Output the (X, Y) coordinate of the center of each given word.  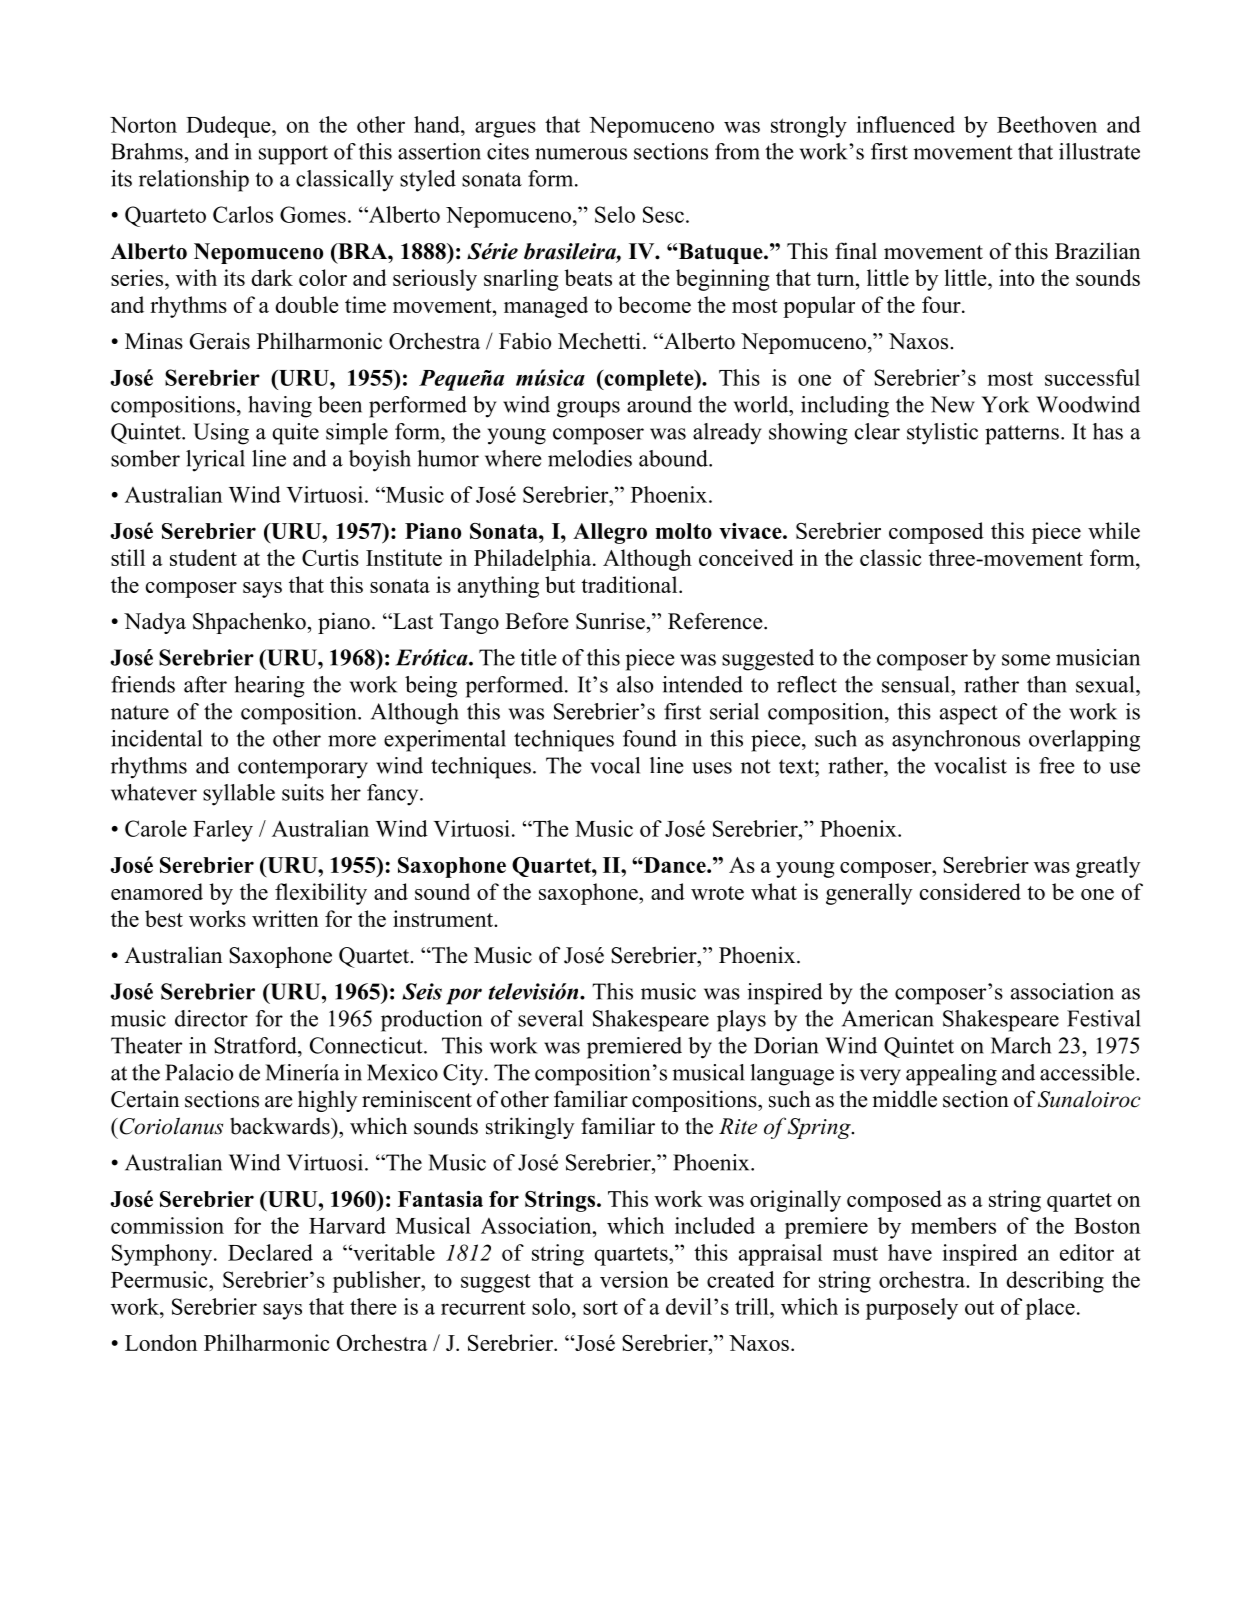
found (650, 738)
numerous (581, 154)
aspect (969, 715)
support (293, 155)
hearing (269, 687)
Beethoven (1047, 124)
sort (600, 1307)
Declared (270, 1252)
